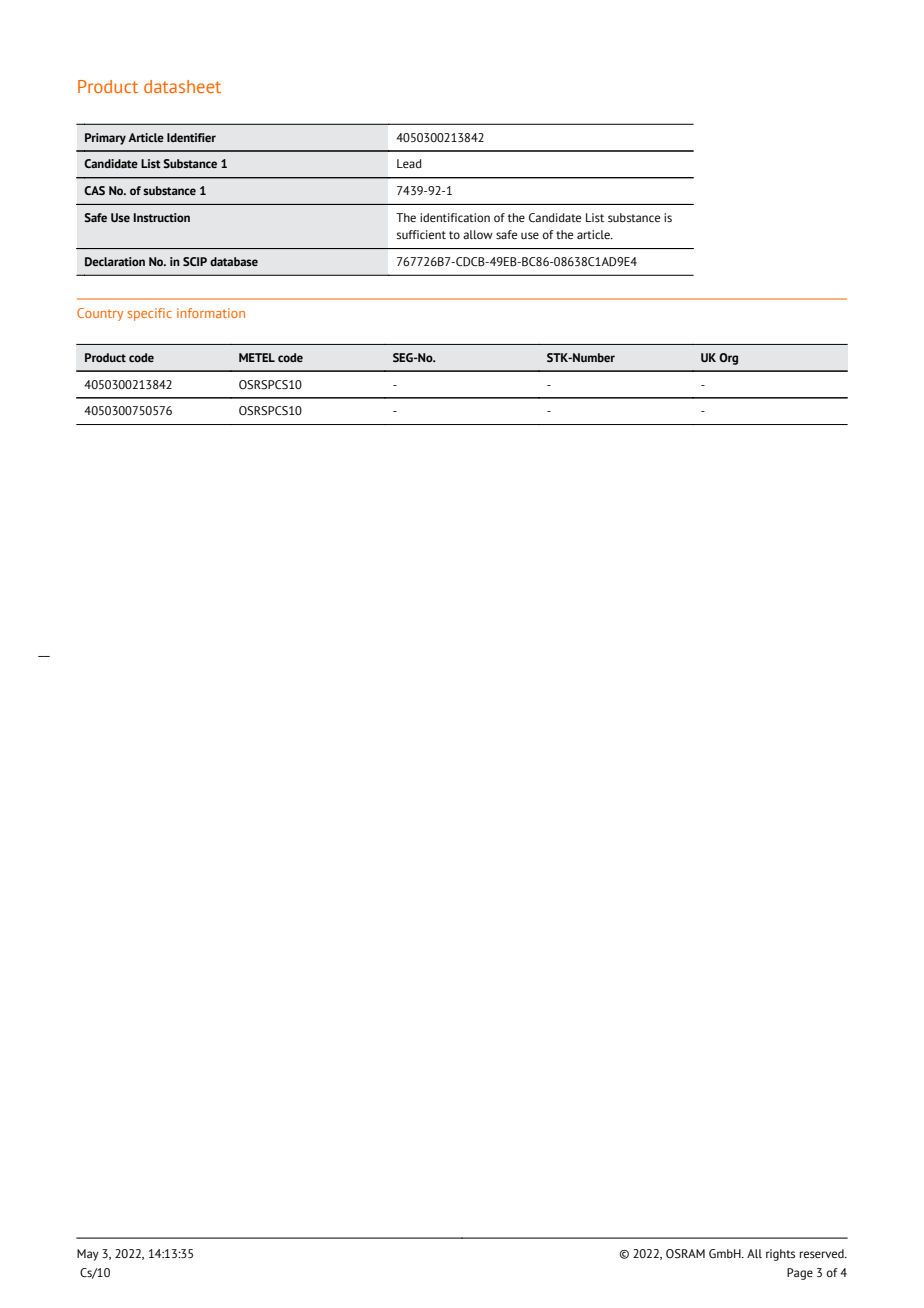  I want to click on Lead, so click(409, 163).
